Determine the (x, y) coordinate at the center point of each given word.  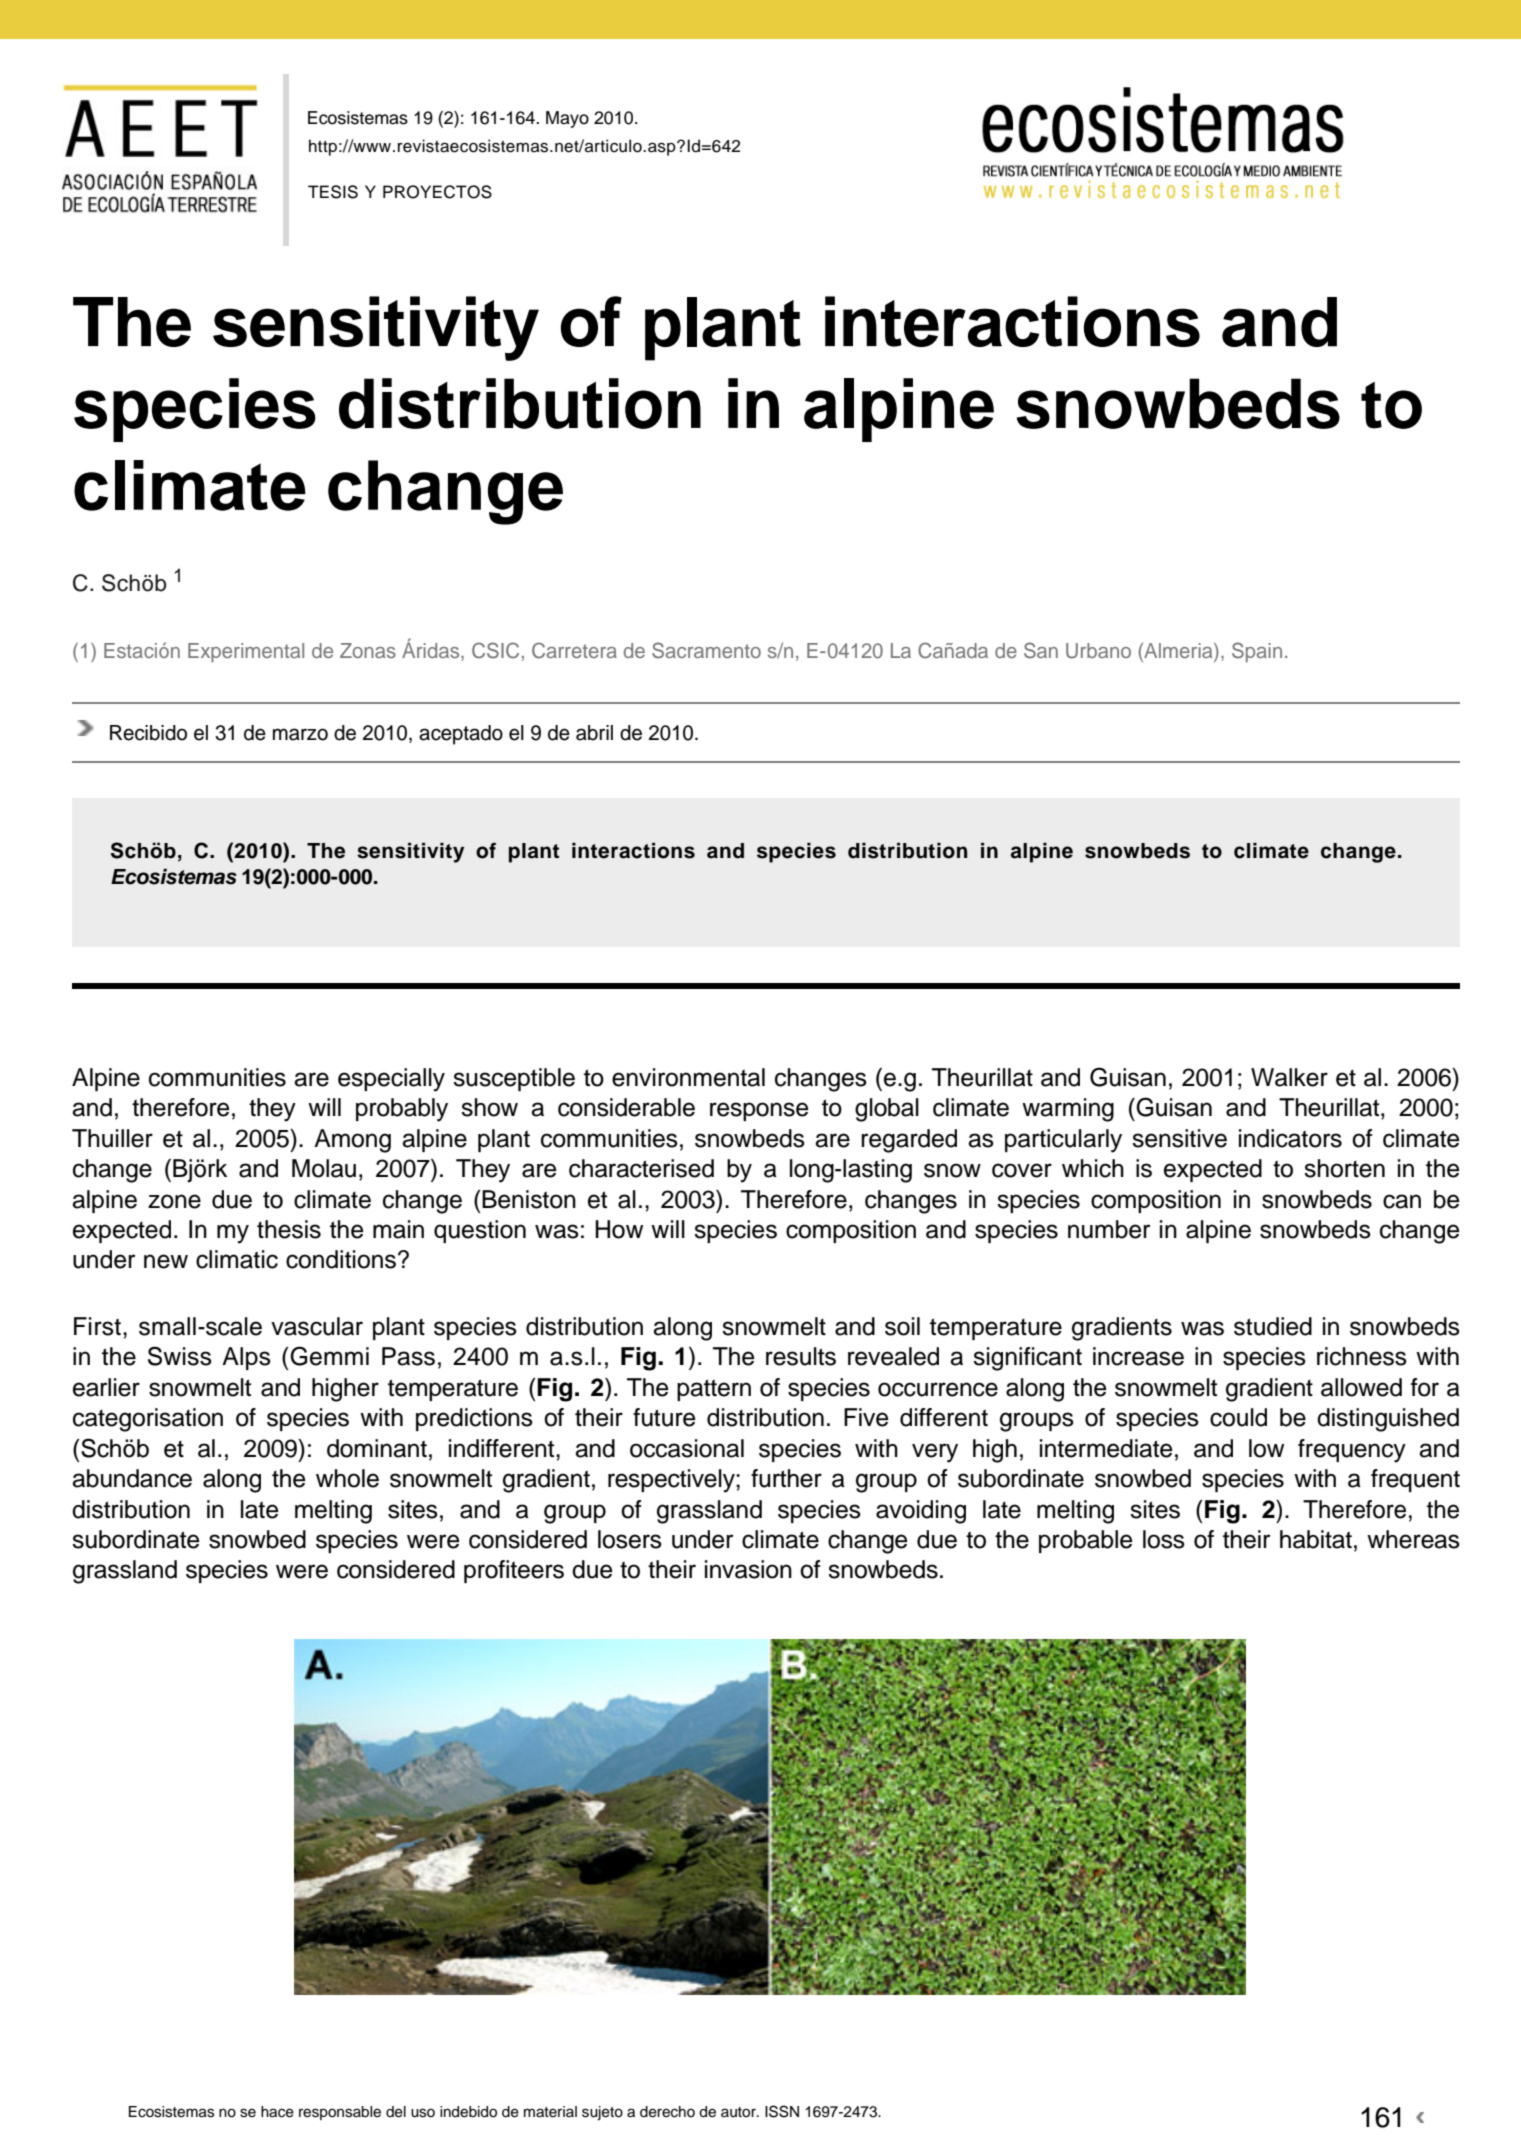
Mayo (567, 119)
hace (277, 2112)
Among (352, 1141)
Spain (1257, 652)
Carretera (574, 650)
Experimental (246, 652)
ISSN (782, 2111)
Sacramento (706, 650)
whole (347, 1478)
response (759, 1111)
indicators (1290, 1138)
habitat (1316, 1539)
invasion (748, 1569)
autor (739, 2112)
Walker (1289, 1077)
